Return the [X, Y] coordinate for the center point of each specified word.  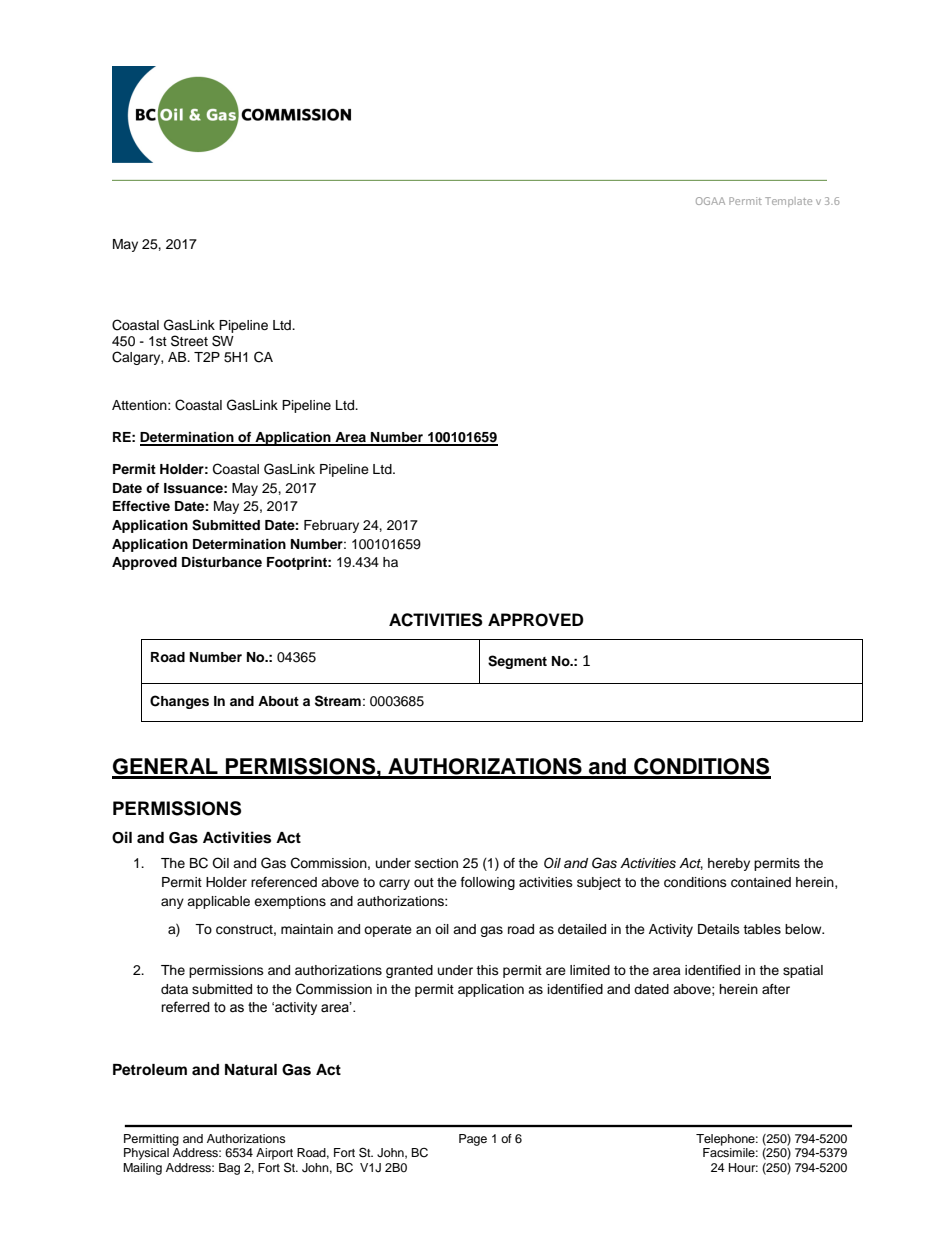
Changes [179, 702]
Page [473, 1140]
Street [189, 341]
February [331, 526]
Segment [517, 662]
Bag [229, 1169]
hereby [729, 864]
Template [788, 202]
